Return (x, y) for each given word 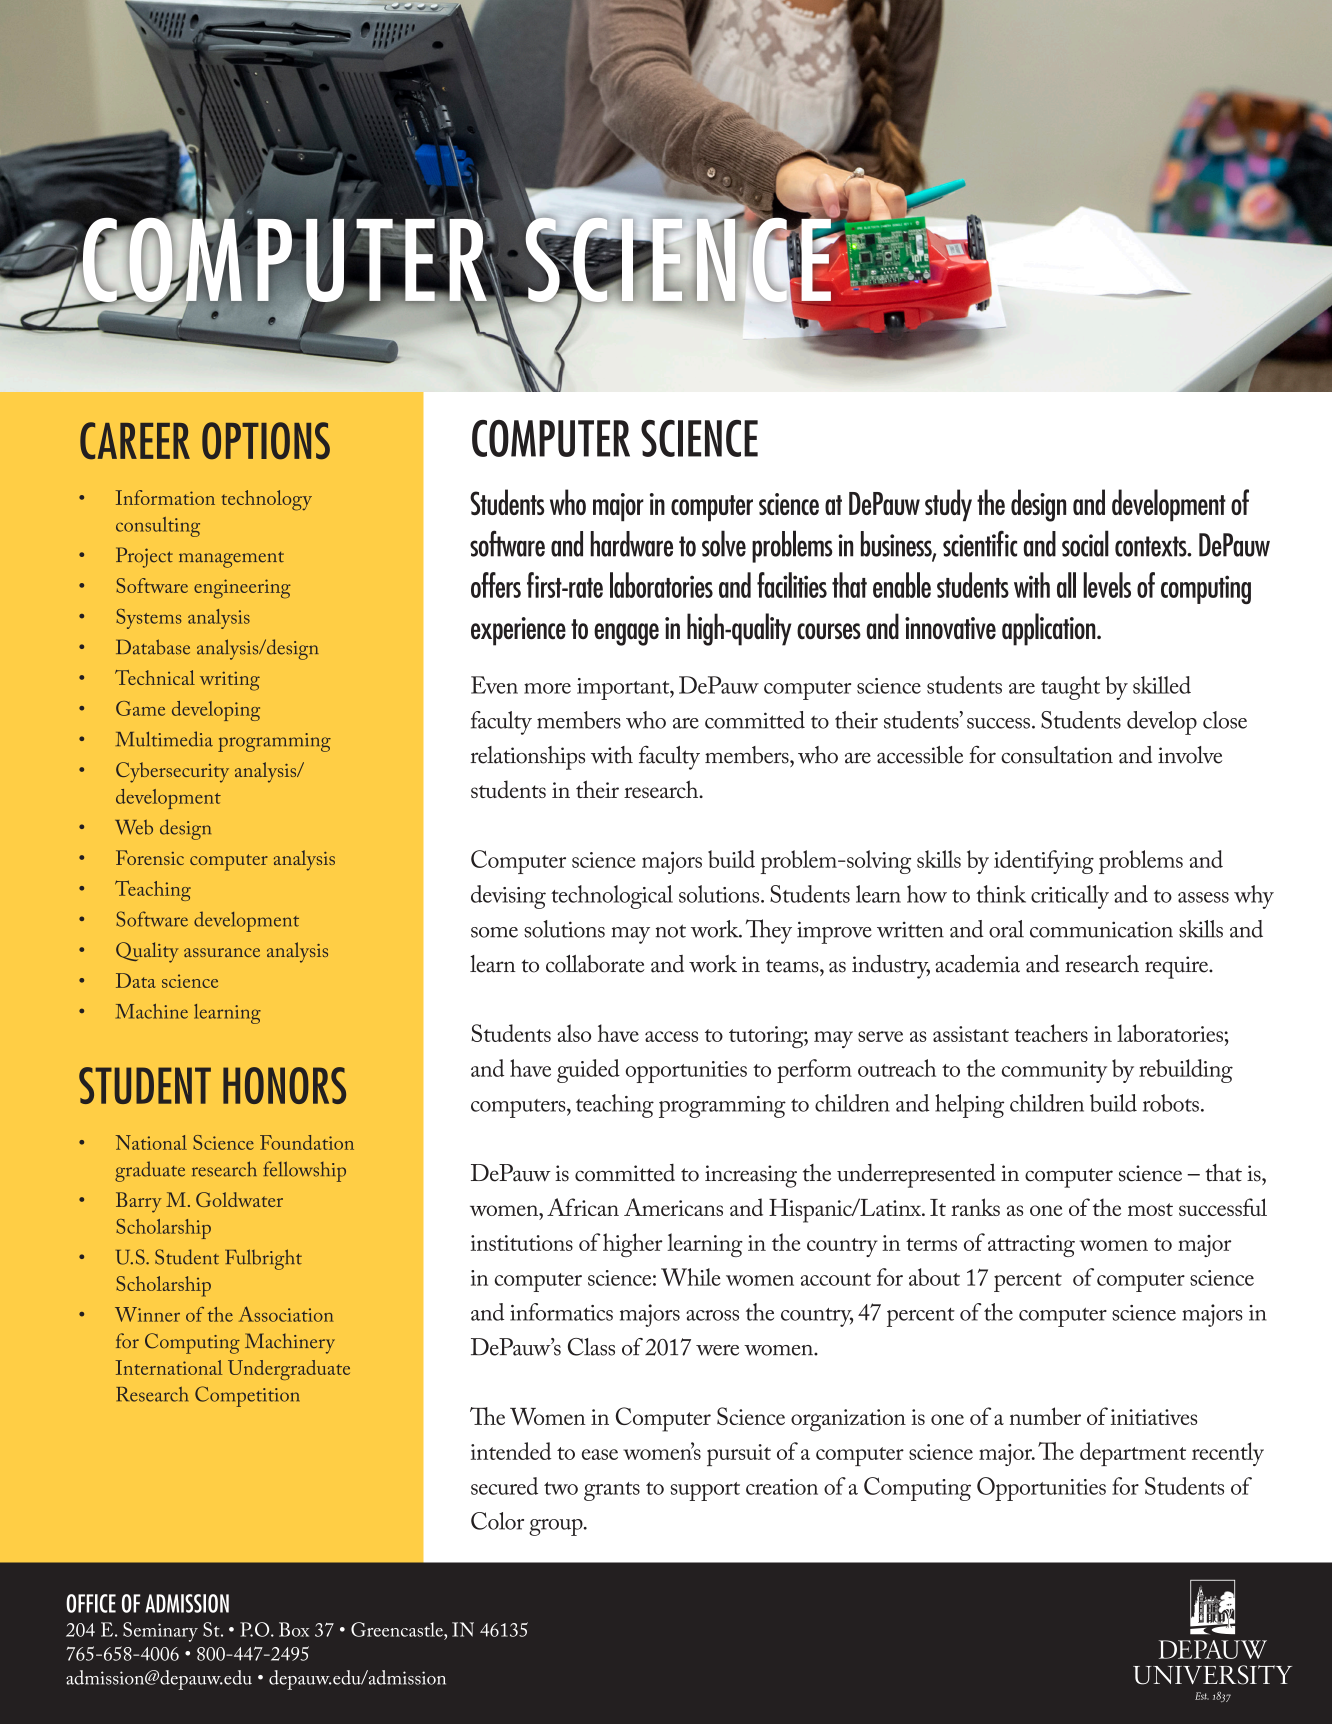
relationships (527, 758)
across (712, 1315)
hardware (631, 544)
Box (294, 1629)
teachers (1051, 1033)
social (1085, 543)
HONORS (284, 1085)
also (574, 1033)
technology (267, 500)
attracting (1031, 1246)
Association (286, 1314)
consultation (1057, 755)
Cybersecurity (172, 772)
